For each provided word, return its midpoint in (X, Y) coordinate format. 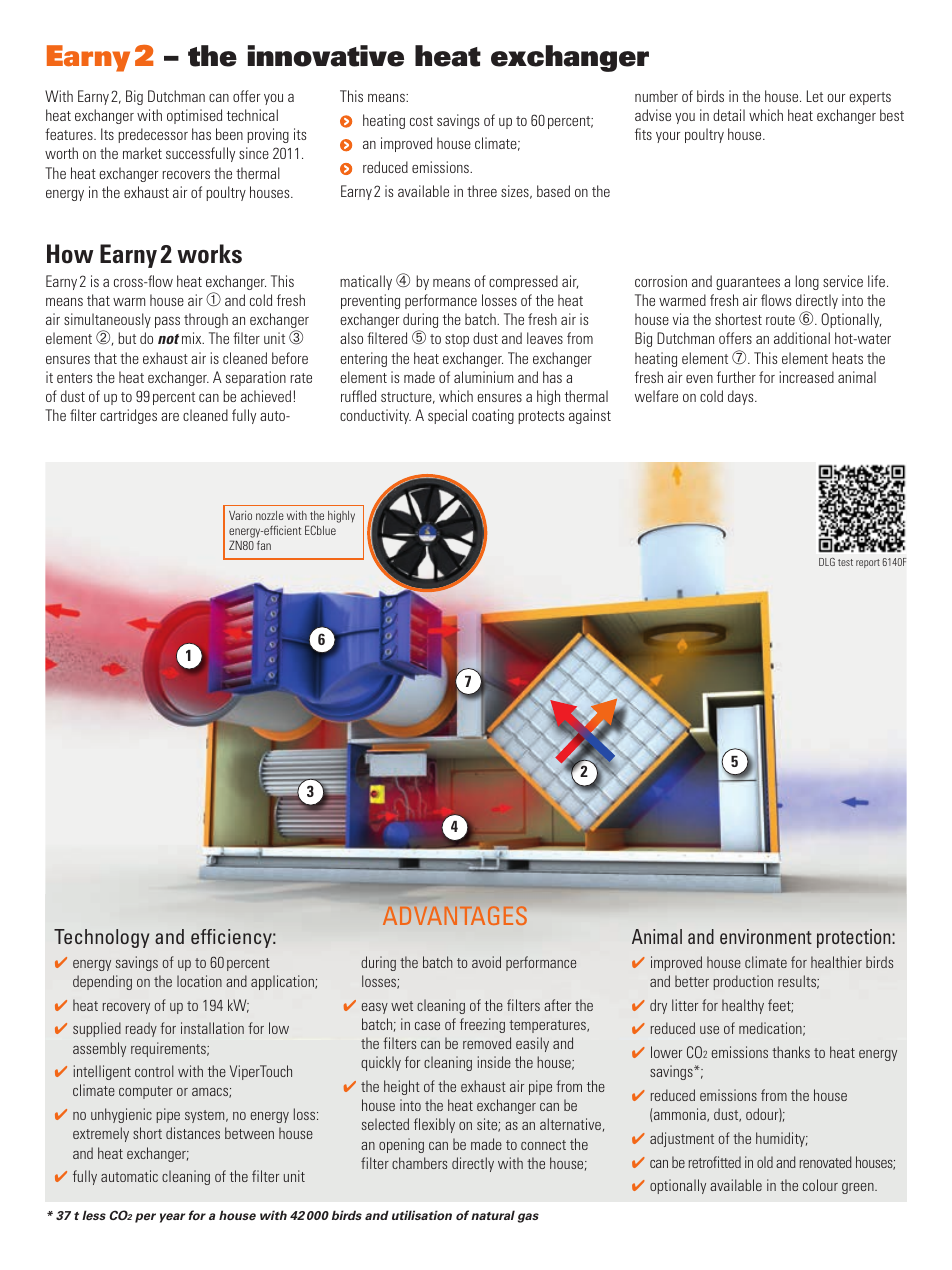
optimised (194, 116)
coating (493, 416)
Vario (240, 515)
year (172, 1218)
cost (421, 121)
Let (815, 96)
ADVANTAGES (455, 915)
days (742, 397)
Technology (101, 938)
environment (766, 936)
